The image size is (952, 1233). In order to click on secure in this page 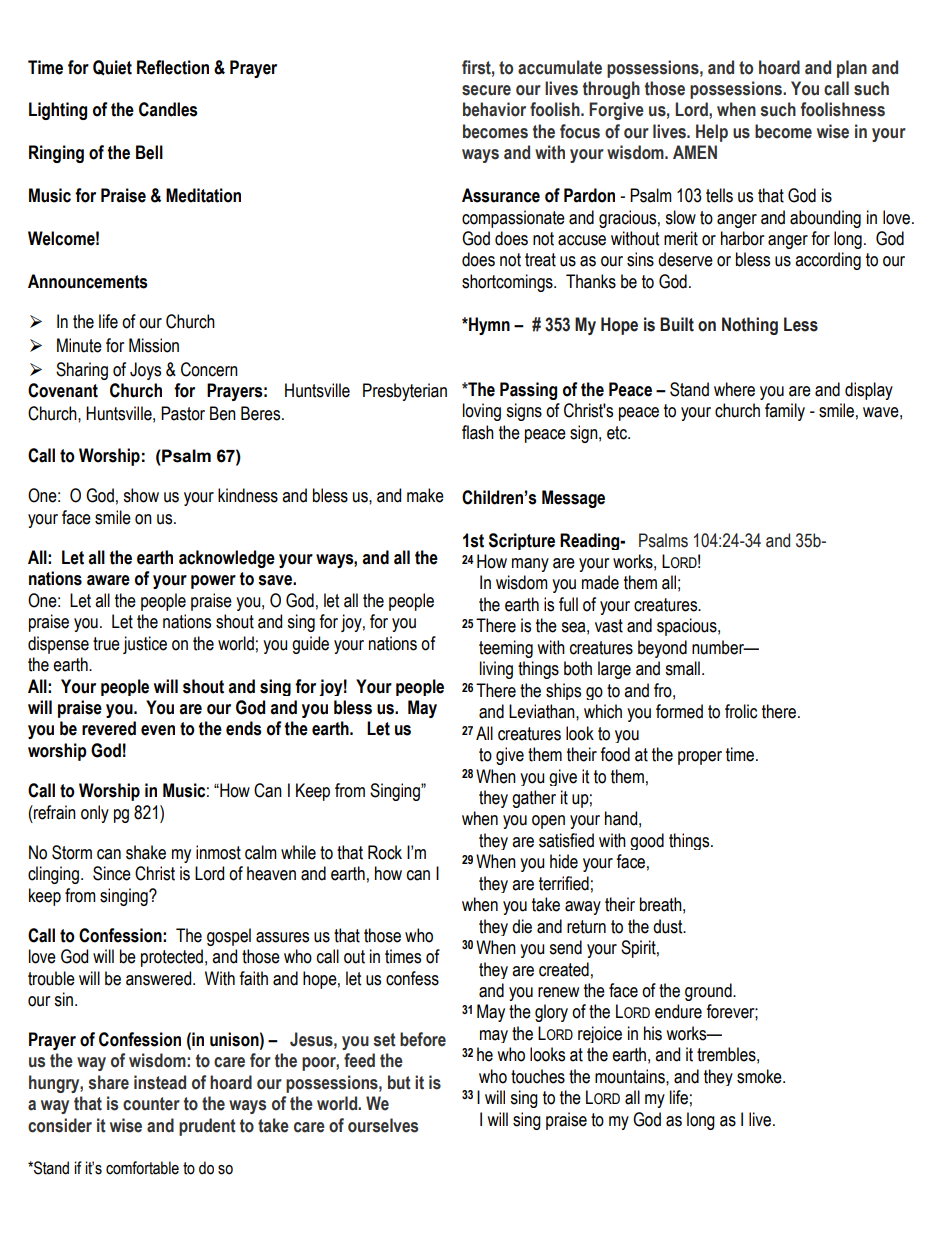, I will do `click(486, 90)`.
